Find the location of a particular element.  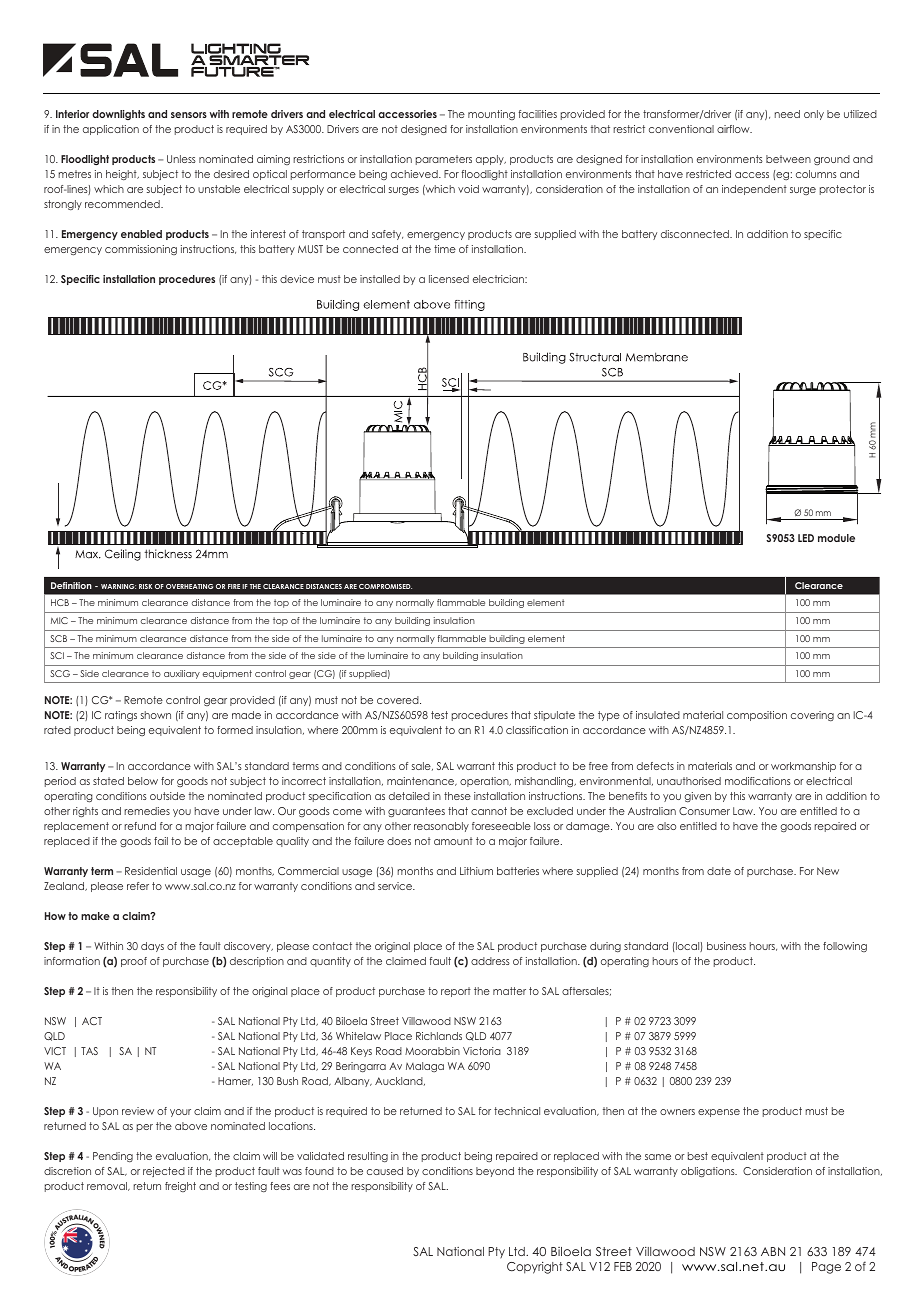

composition is located at coordinates (757, 716).
